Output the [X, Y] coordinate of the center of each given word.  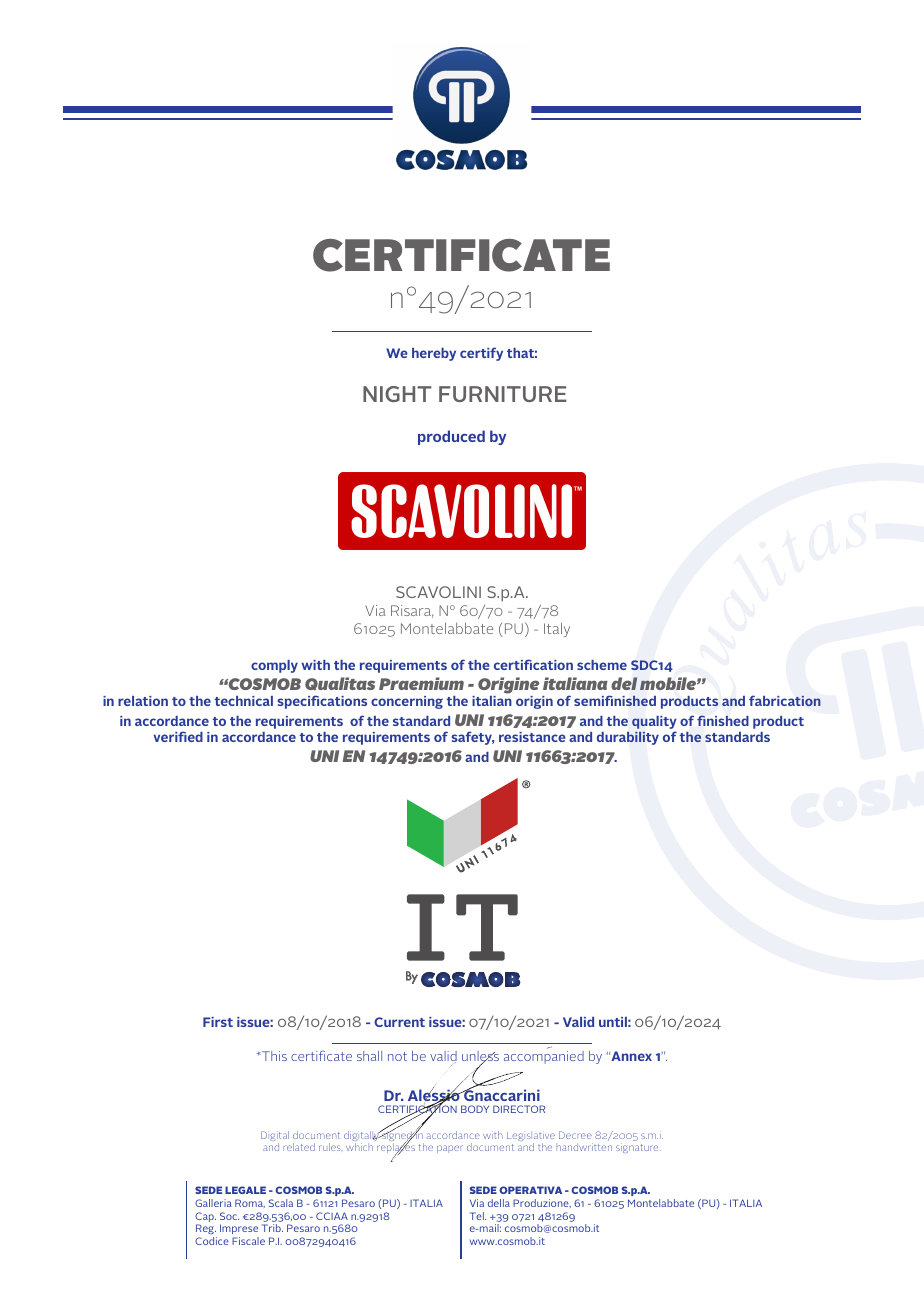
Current [399, 1022]
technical [244, 701]
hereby [434, 354]
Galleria [213, 1203]
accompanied [544, 1057]
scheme [602, 665]
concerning [407, 702]
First [218, 1022]
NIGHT [397, 394]
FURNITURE [503, 394]
